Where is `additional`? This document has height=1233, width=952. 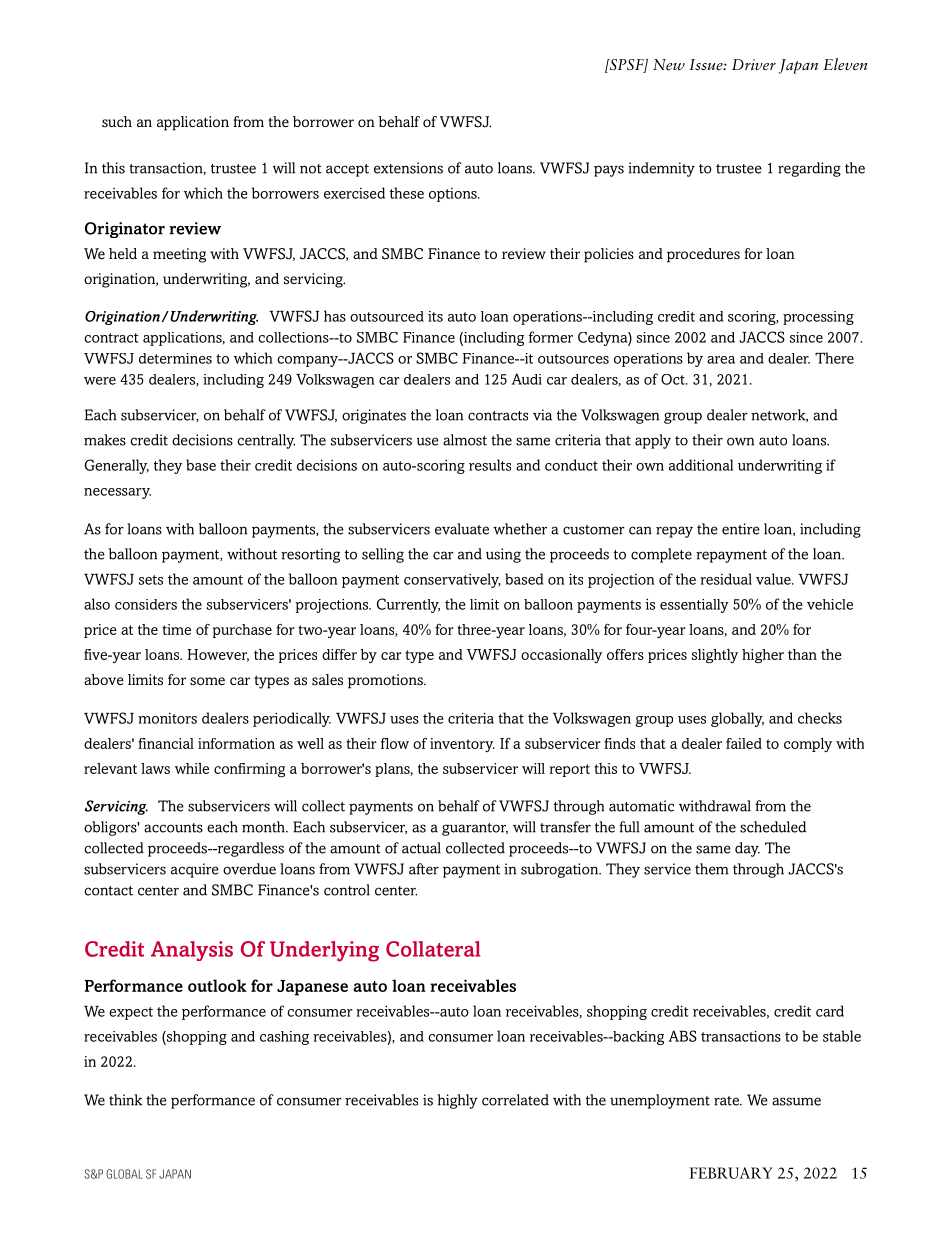 additional is located at coordinates (701, 465).
